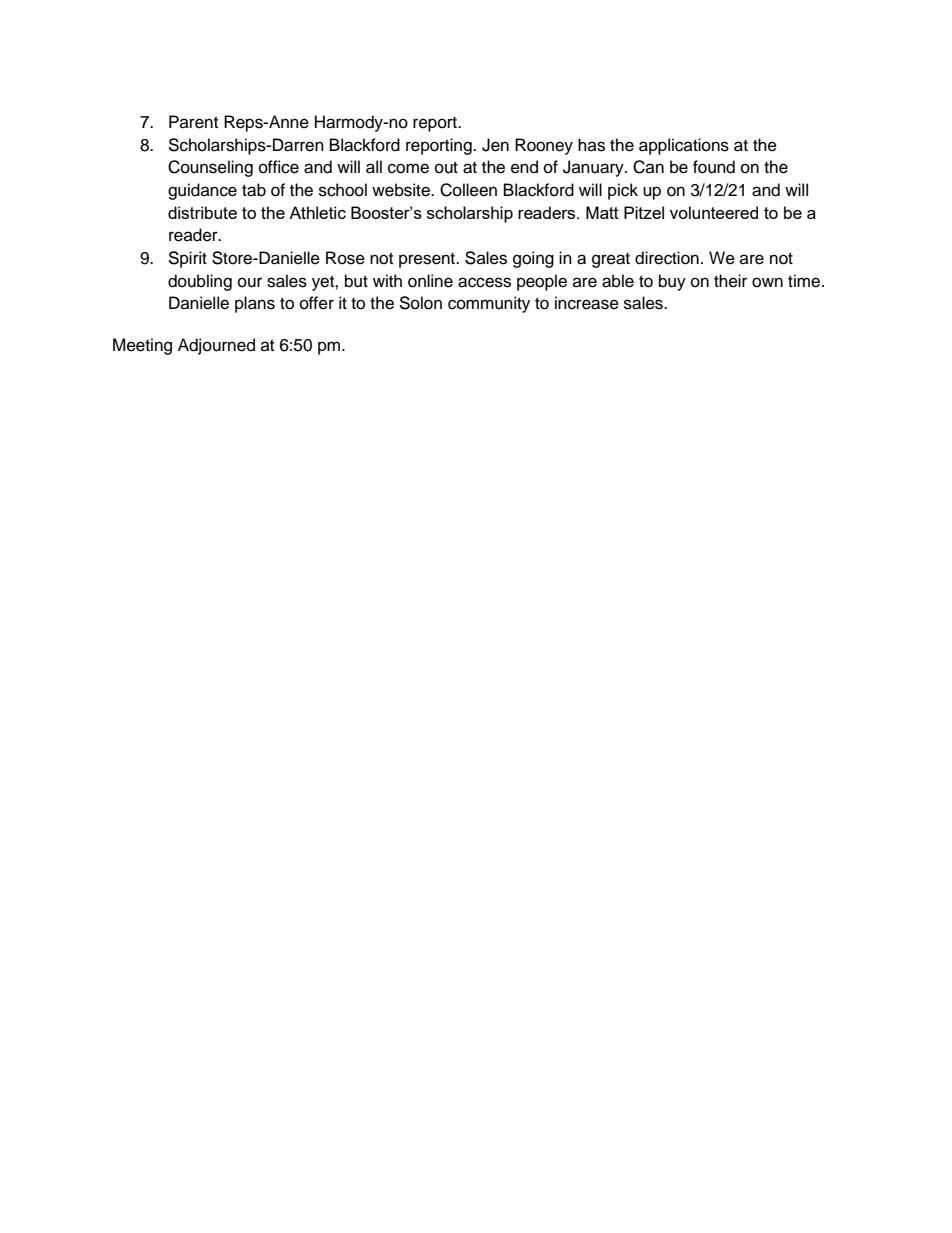  I want to click on guidance, so click(202, 191).
